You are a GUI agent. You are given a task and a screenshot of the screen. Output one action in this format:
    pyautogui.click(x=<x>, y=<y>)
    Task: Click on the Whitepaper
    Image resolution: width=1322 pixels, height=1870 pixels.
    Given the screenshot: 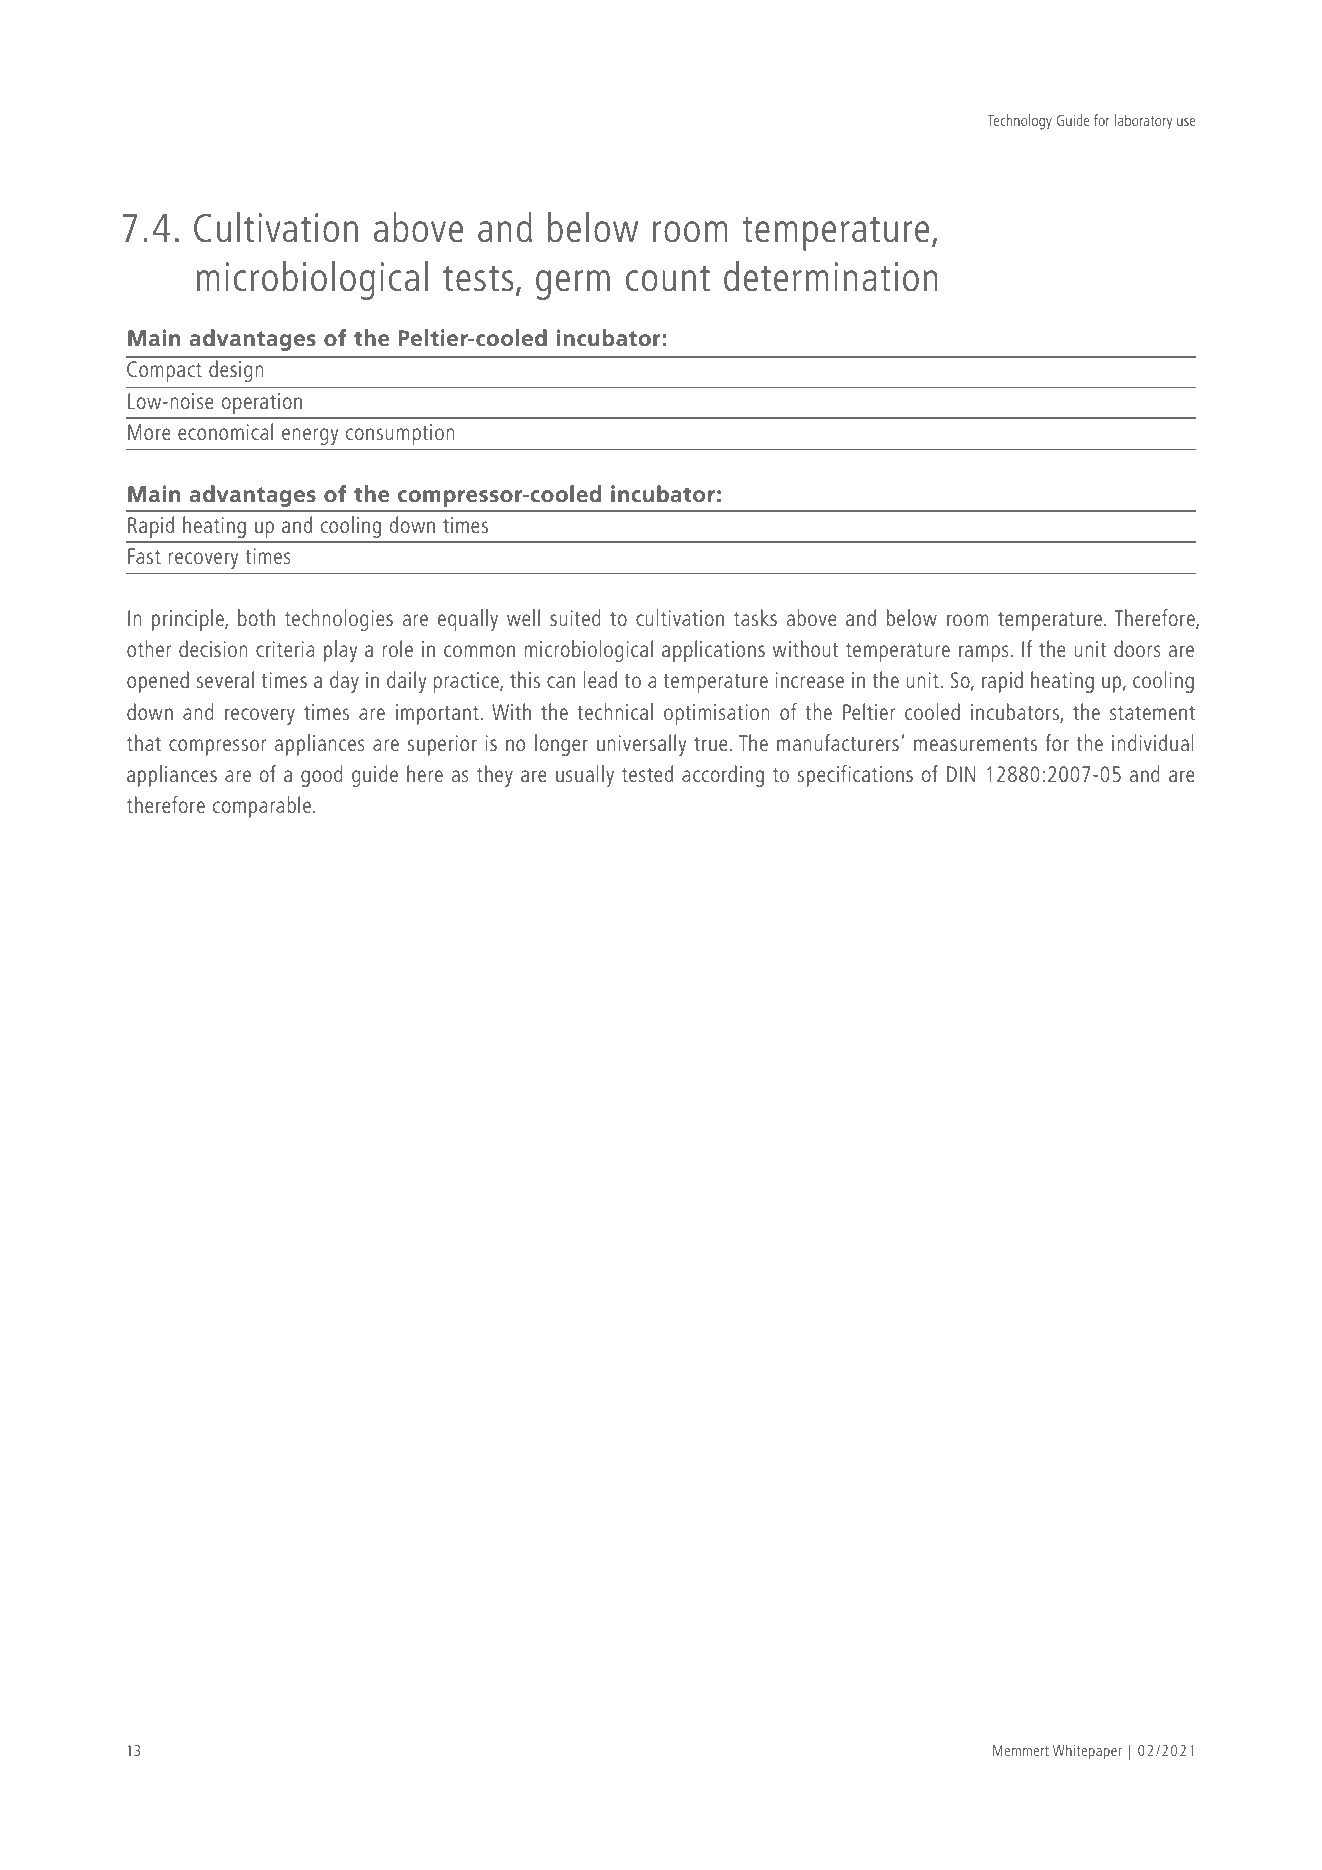 What is the action you would take?
    pyautogui.click(x=1087, y=1751)
